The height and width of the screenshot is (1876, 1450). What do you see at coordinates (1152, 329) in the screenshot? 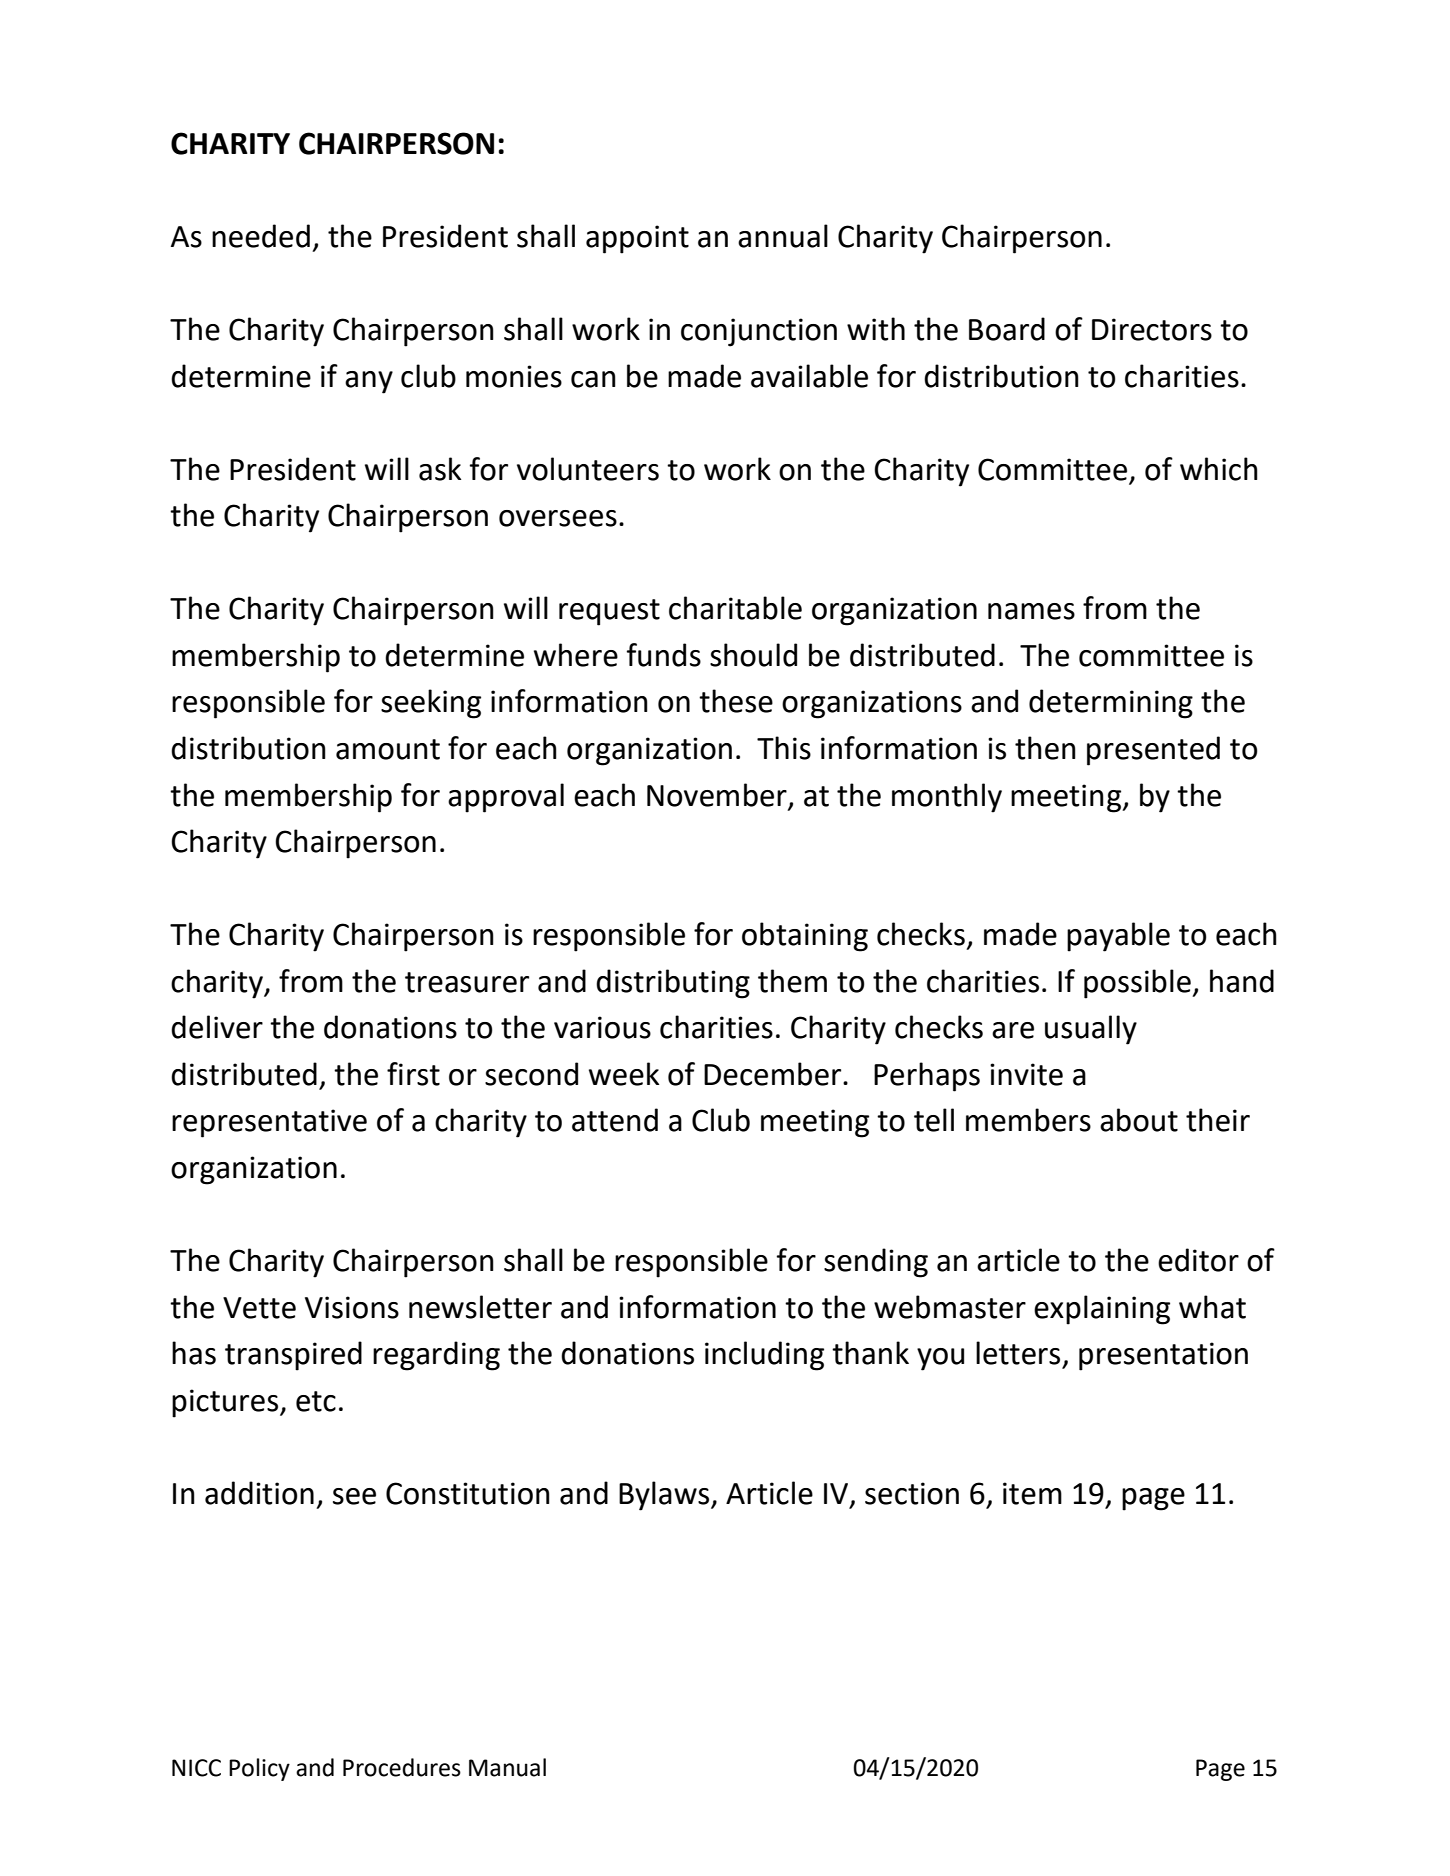
I see `Directors` at bounding box center [1152, 329].
